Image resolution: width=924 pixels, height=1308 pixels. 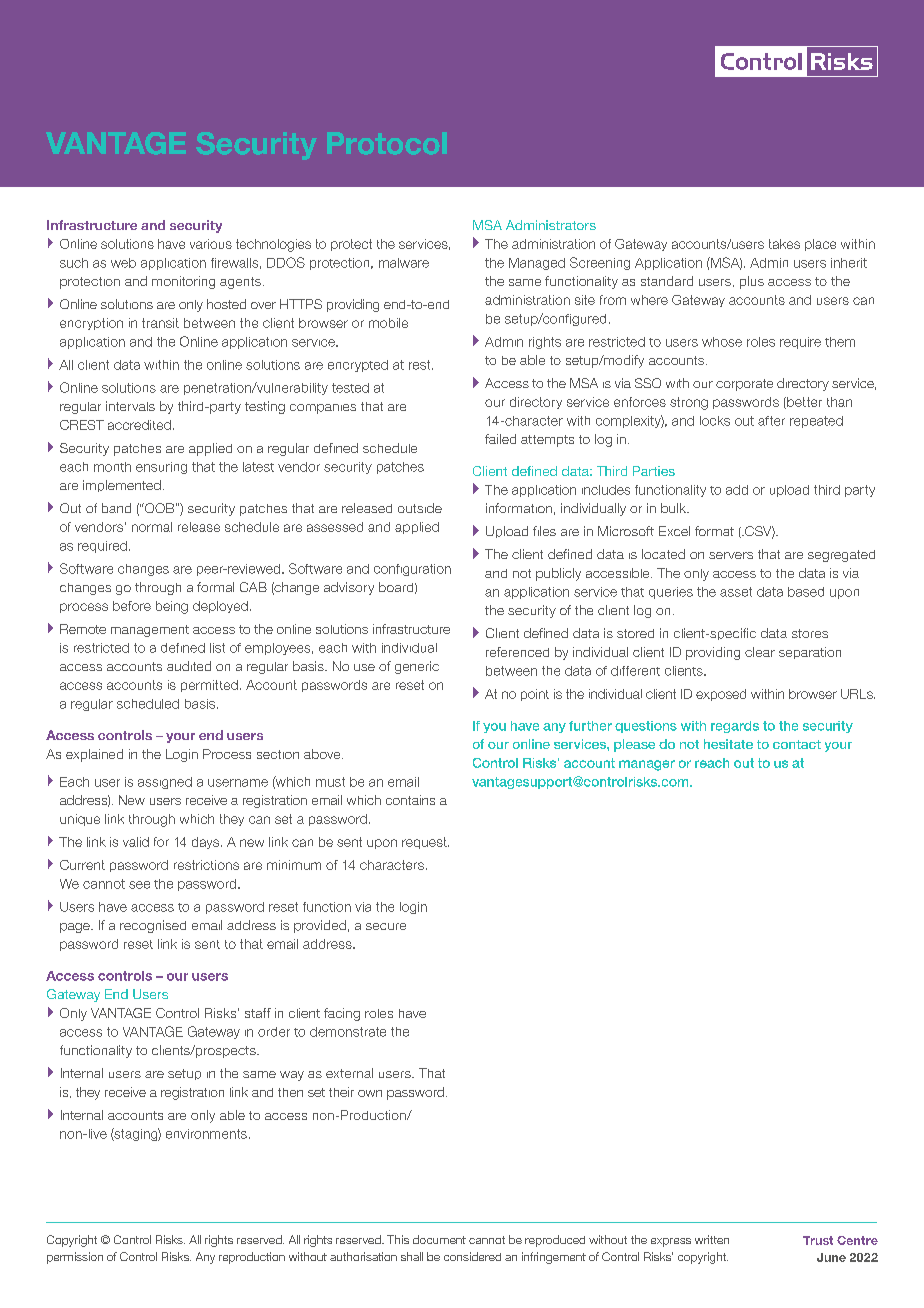 I want to click on monitoring, so click(x=183, y=282).
